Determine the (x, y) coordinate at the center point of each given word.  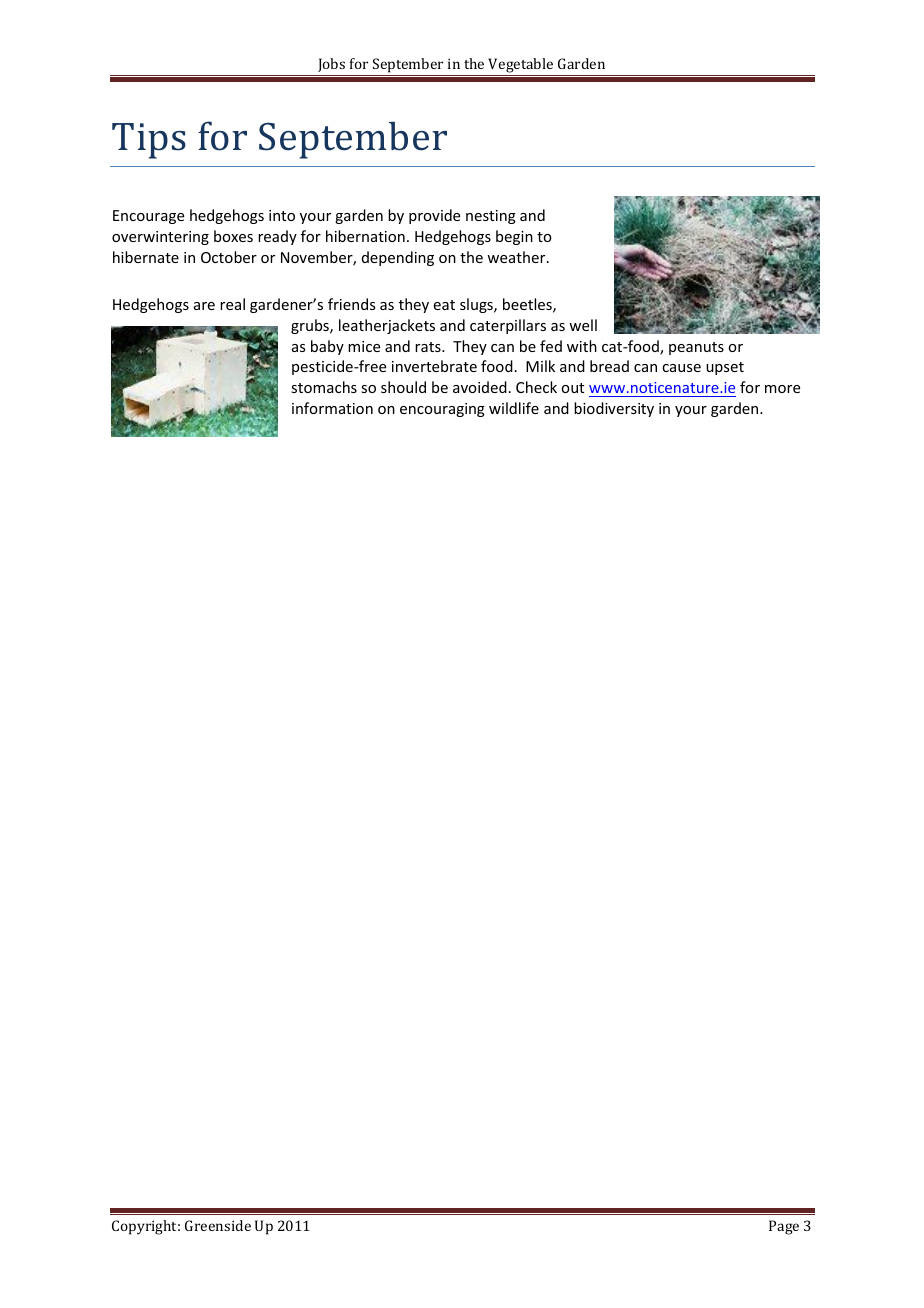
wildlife (514, 408)
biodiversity (614, 409)
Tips (149, 141)
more (782, 389)
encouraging (442, 410)
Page (784, 1227)
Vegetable (521, 67)
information (332, 408)
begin (514, 237)
